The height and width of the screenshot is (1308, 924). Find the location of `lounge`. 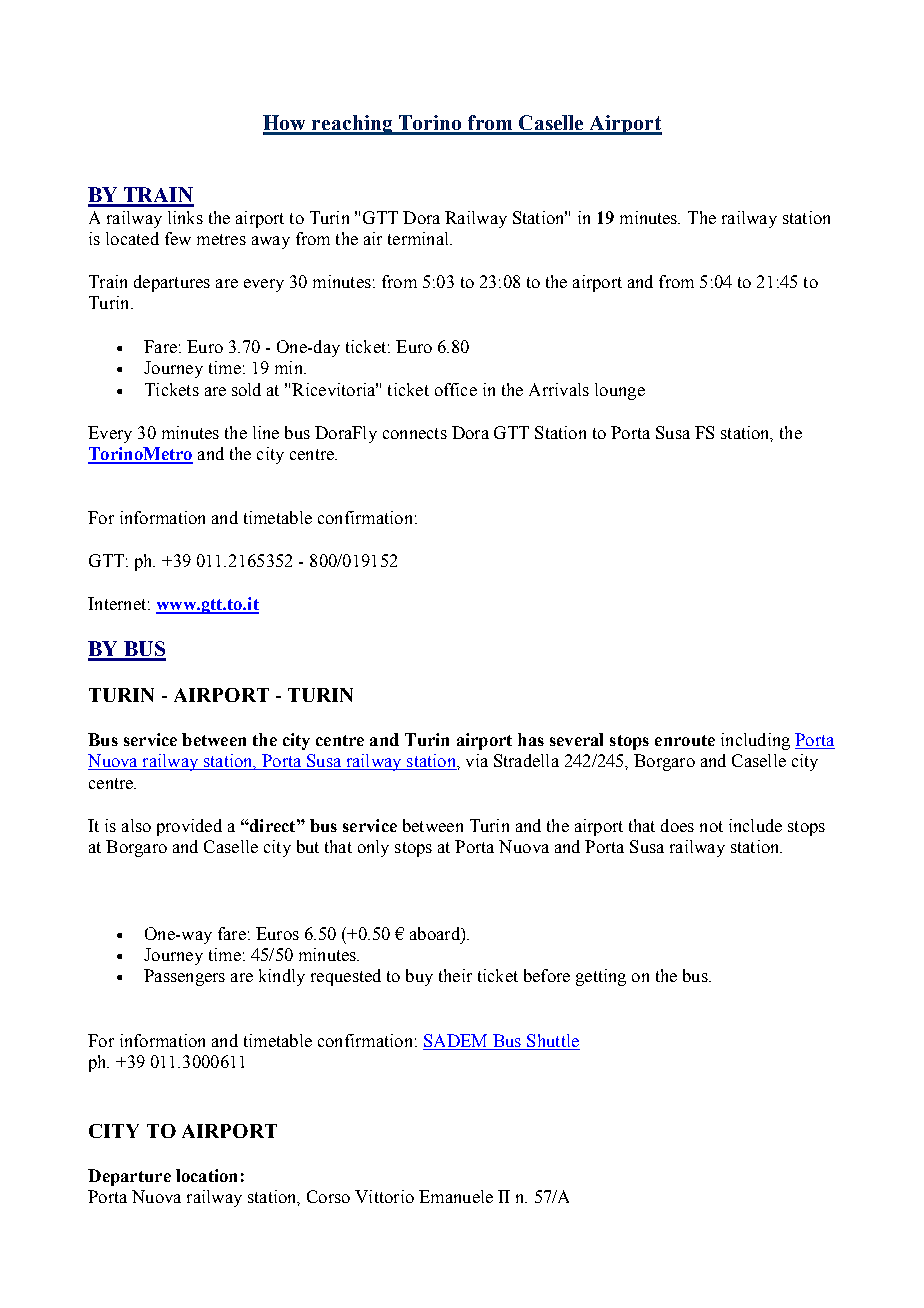

lounge is located at coordinates (620, 391).
